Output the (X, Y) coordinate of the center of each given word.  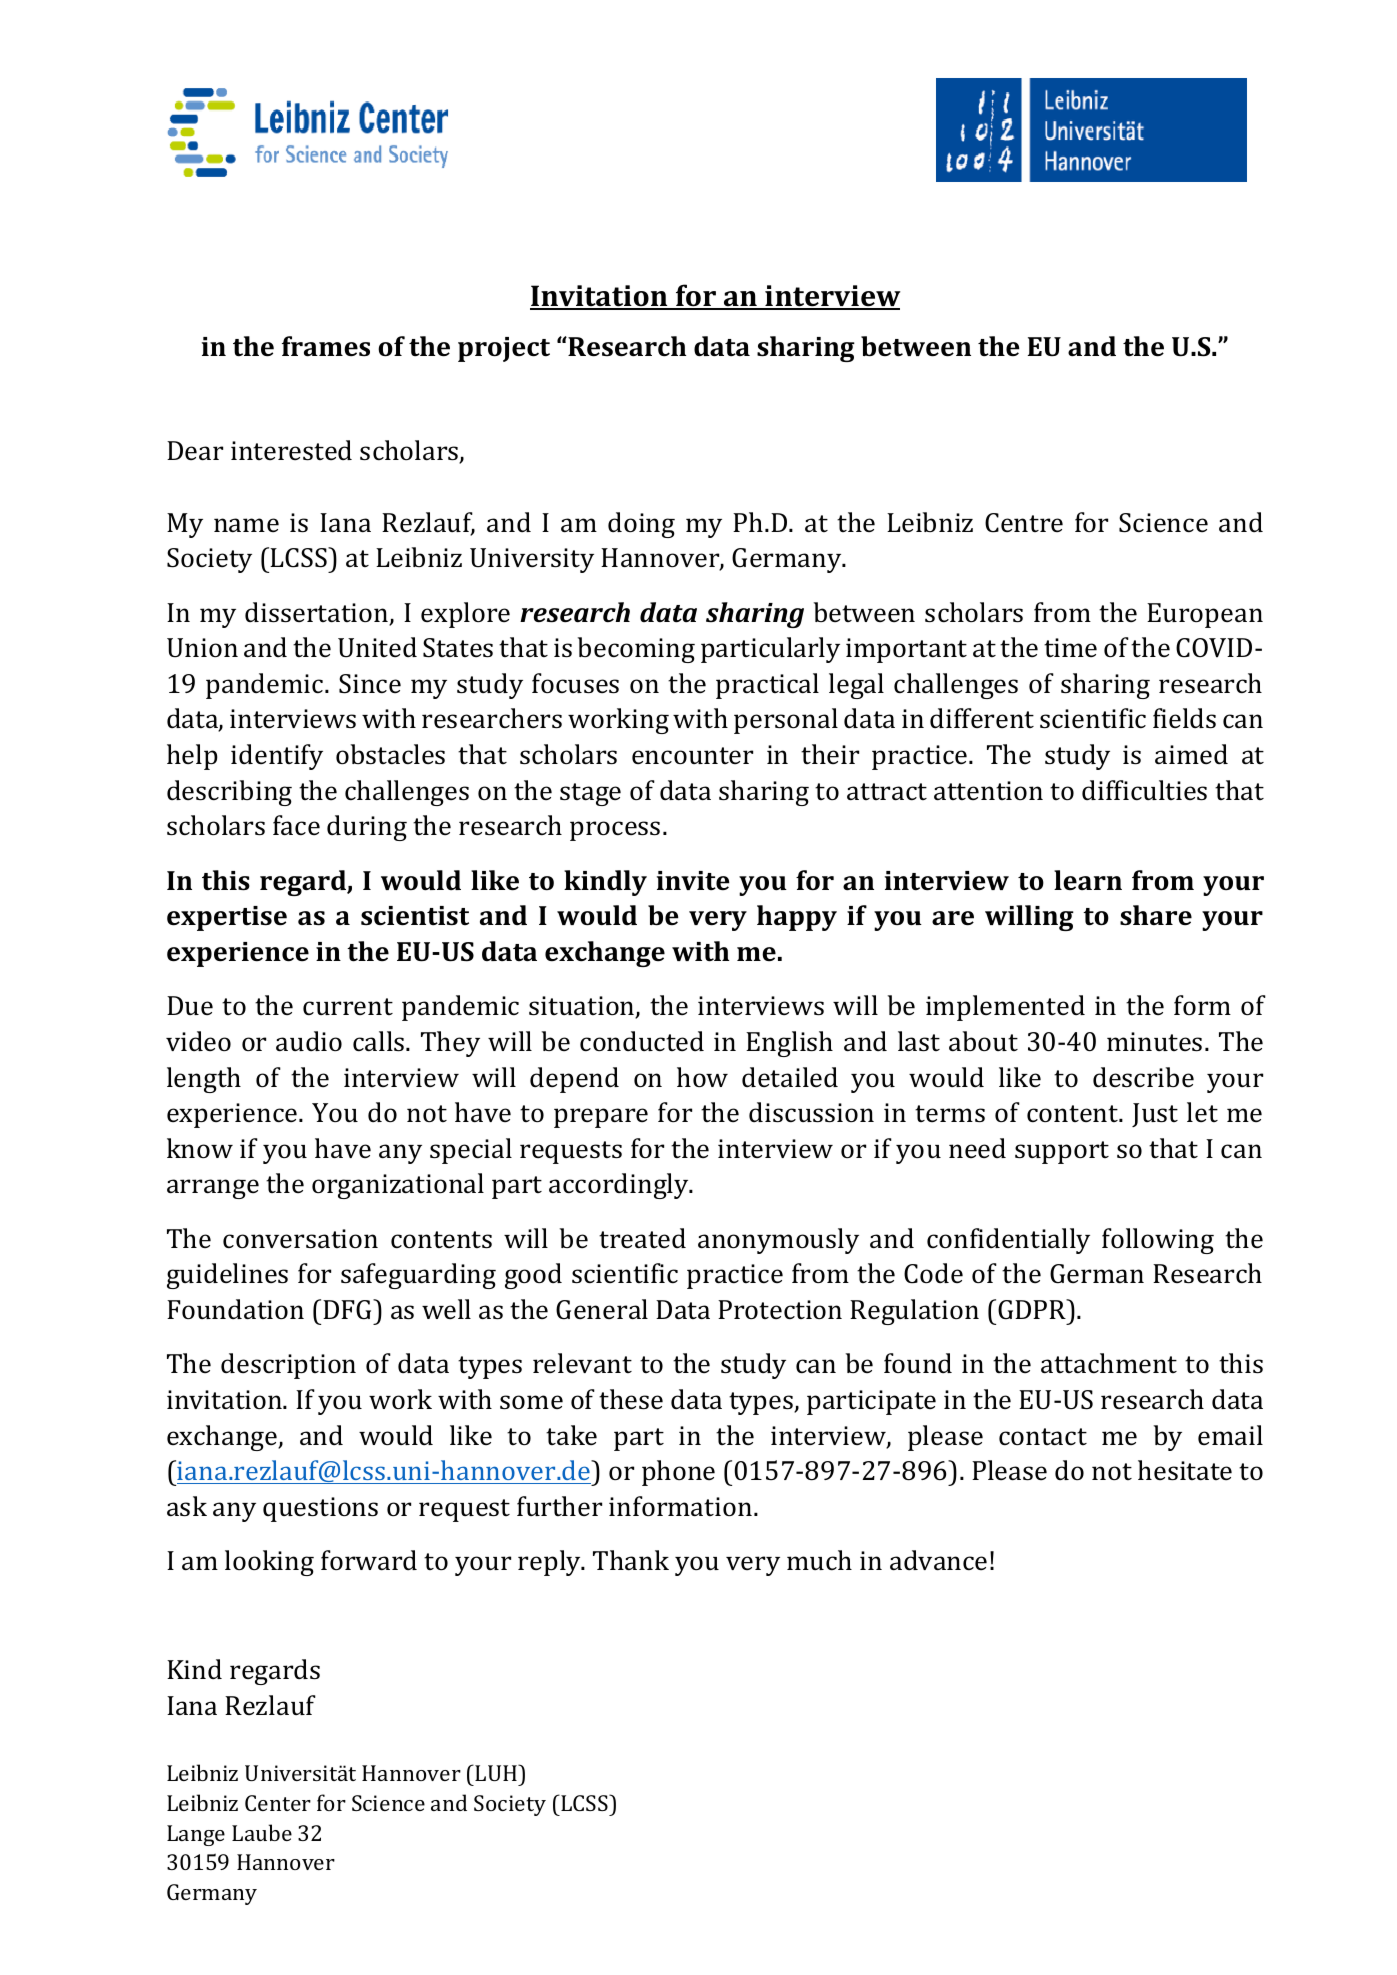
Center (278, 1803)
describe (1143, 1077)
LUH (497, 1772)
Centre (1024, 523)
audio (309, 1041)
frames (326, 346)
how (702, 1077)
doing (641, 525)
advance (938, 1560)
